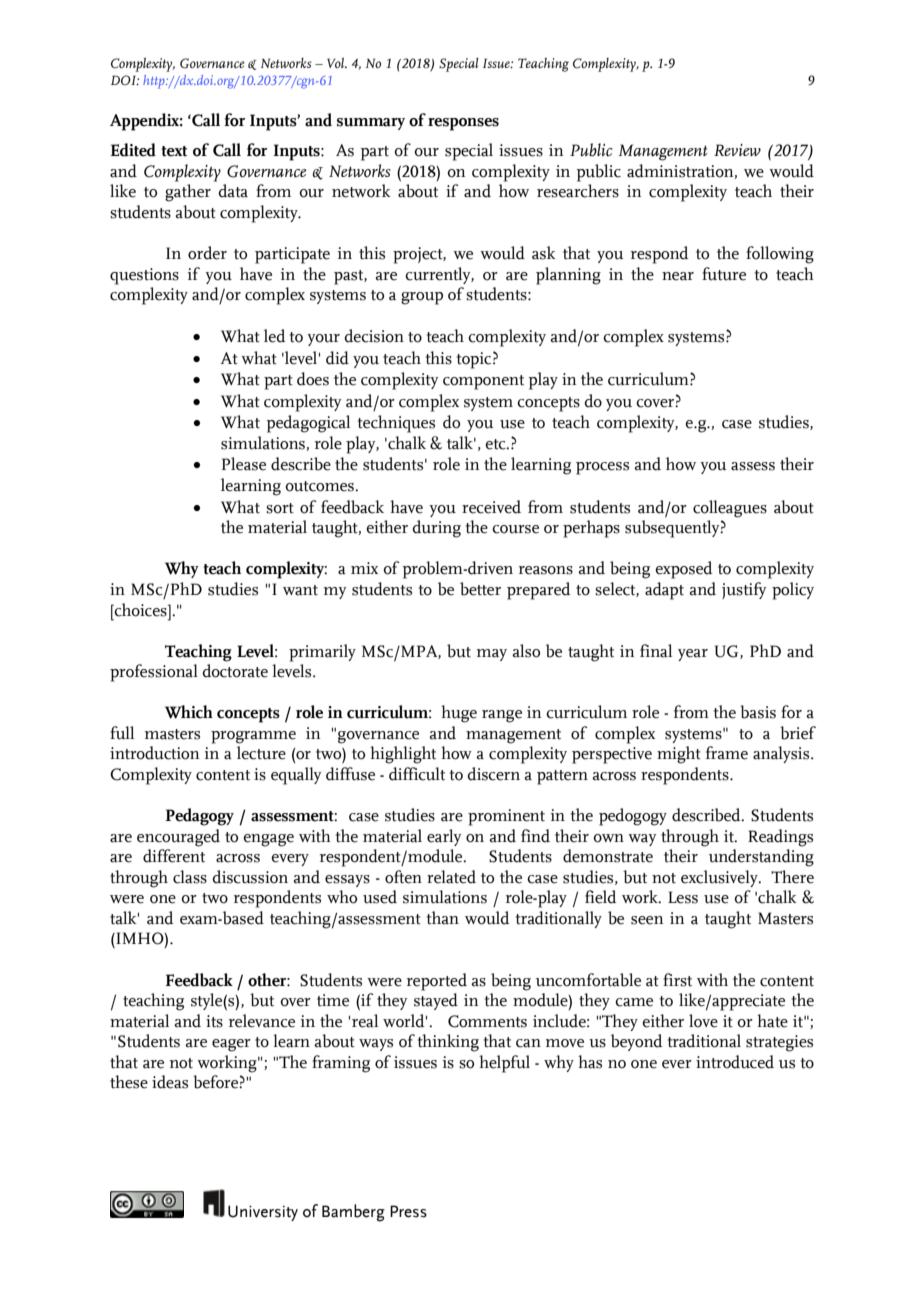 Image resolution: width=924 pixels, height=1308 pixels. What do you see at coordinates (496, 444) in the document?
I see `etc` at bounding box center [496, 444].
